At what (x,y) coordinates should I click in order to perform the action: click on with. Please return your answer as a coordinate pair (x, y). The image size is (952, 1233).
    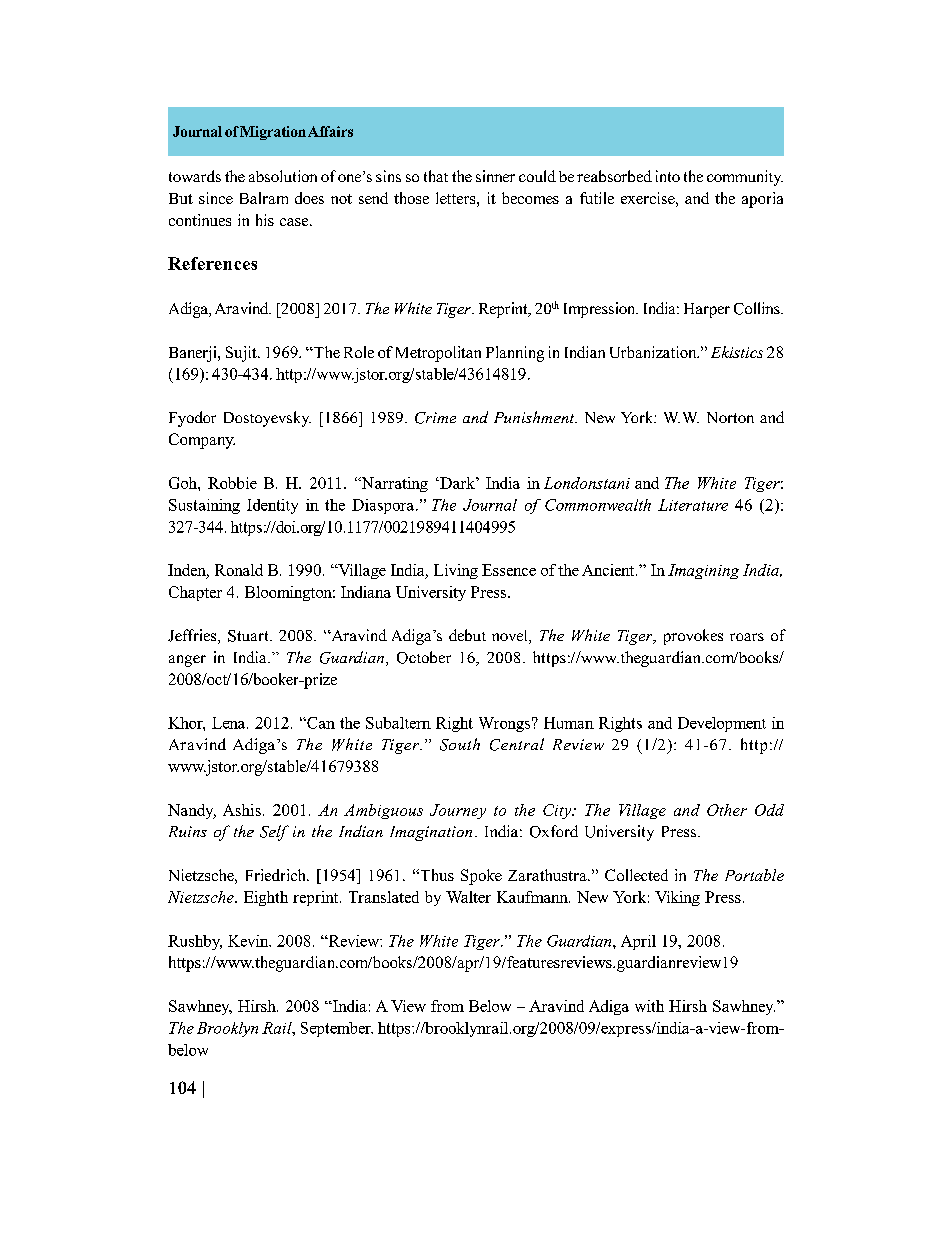
    Looking at the image, I should click on (649, 1006).
